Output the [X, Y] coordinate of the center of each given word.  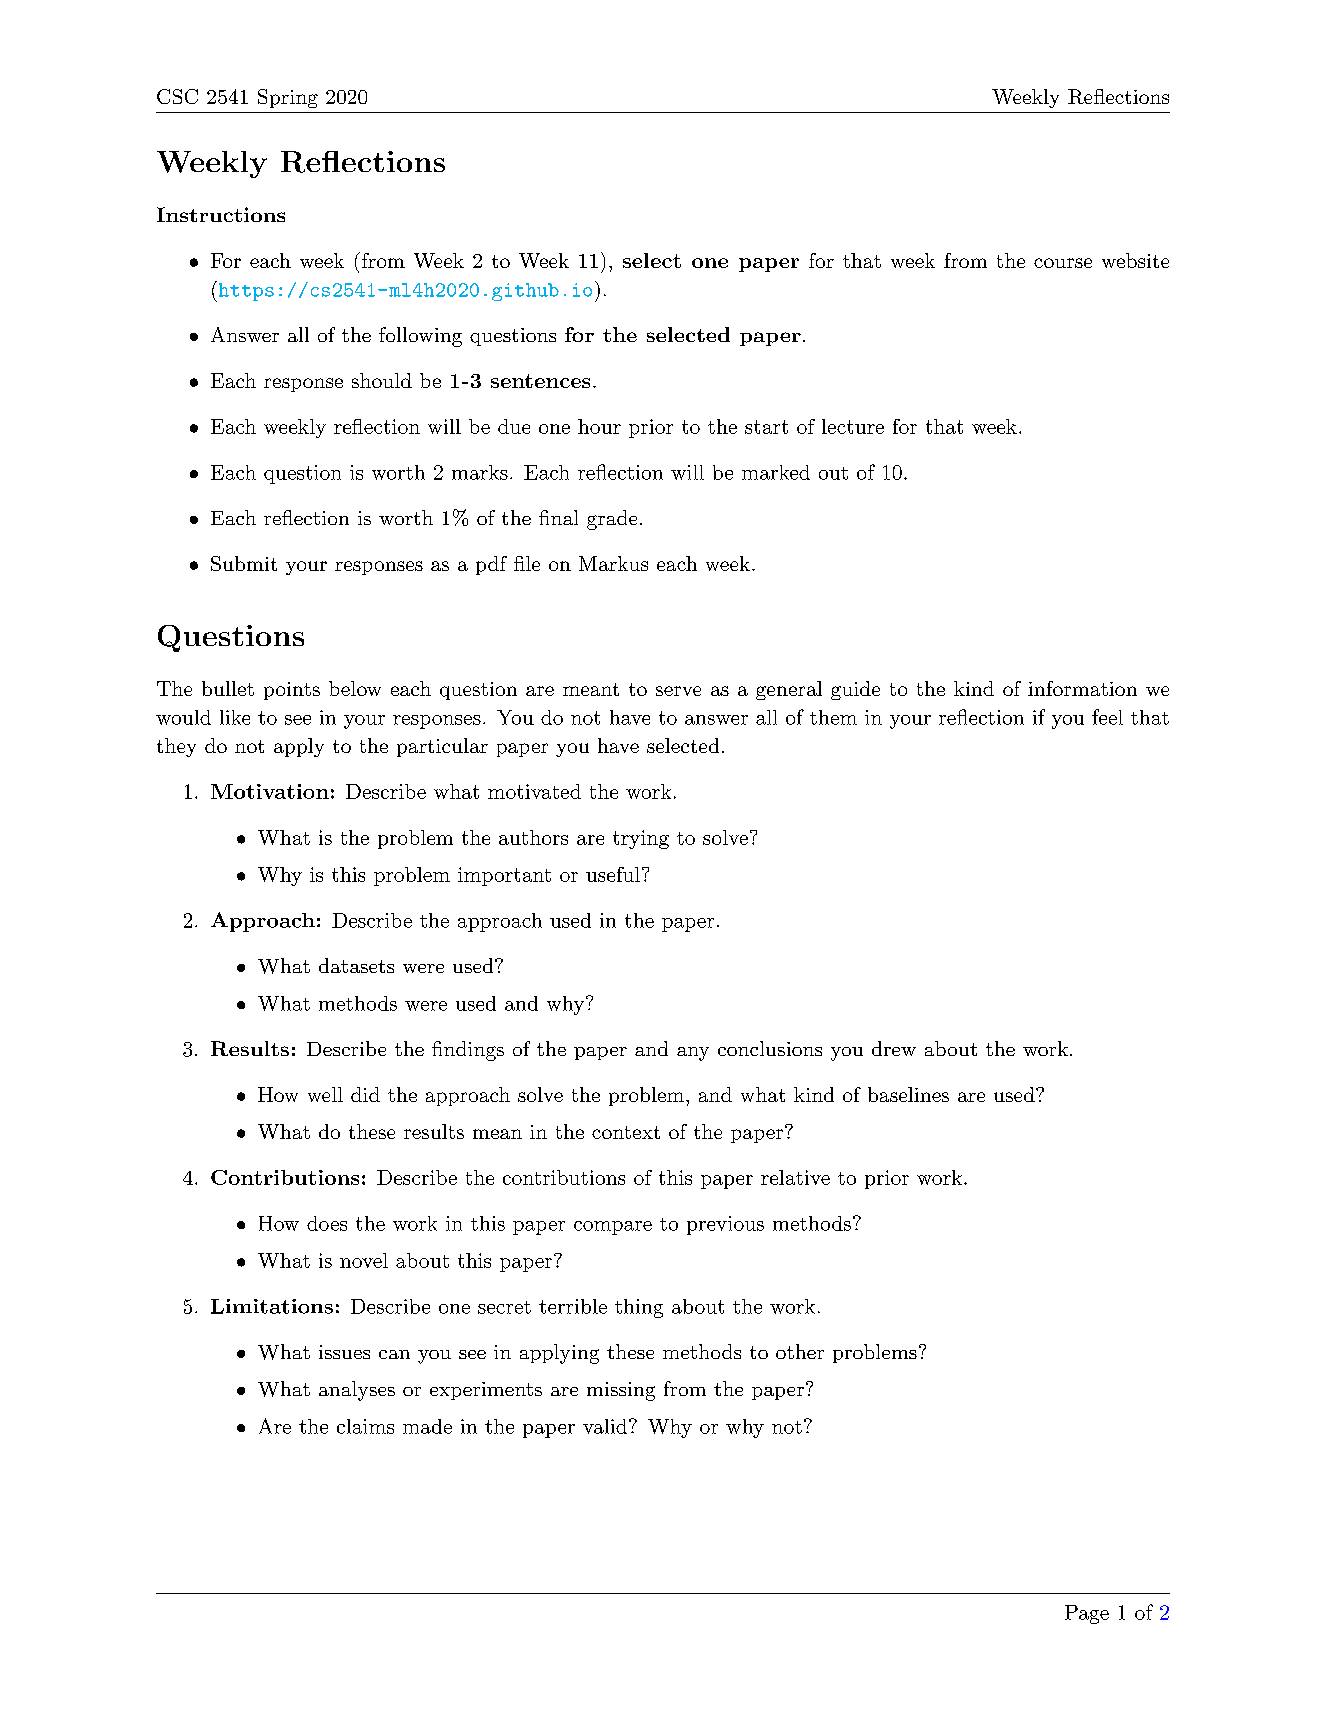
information [1082, 688]
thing [639, 1308]
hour [599, 426]
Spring [288, 98]
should [382, 380]
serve [678, 691]
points [292, 691]
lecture [853, 426]
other [800, 1351]
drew [894, 1048]
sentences [540, 381]
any [693, 1054]
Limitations [272, 1306]
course [1063, 263]
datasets [356, 965]
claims [365, 1426]
